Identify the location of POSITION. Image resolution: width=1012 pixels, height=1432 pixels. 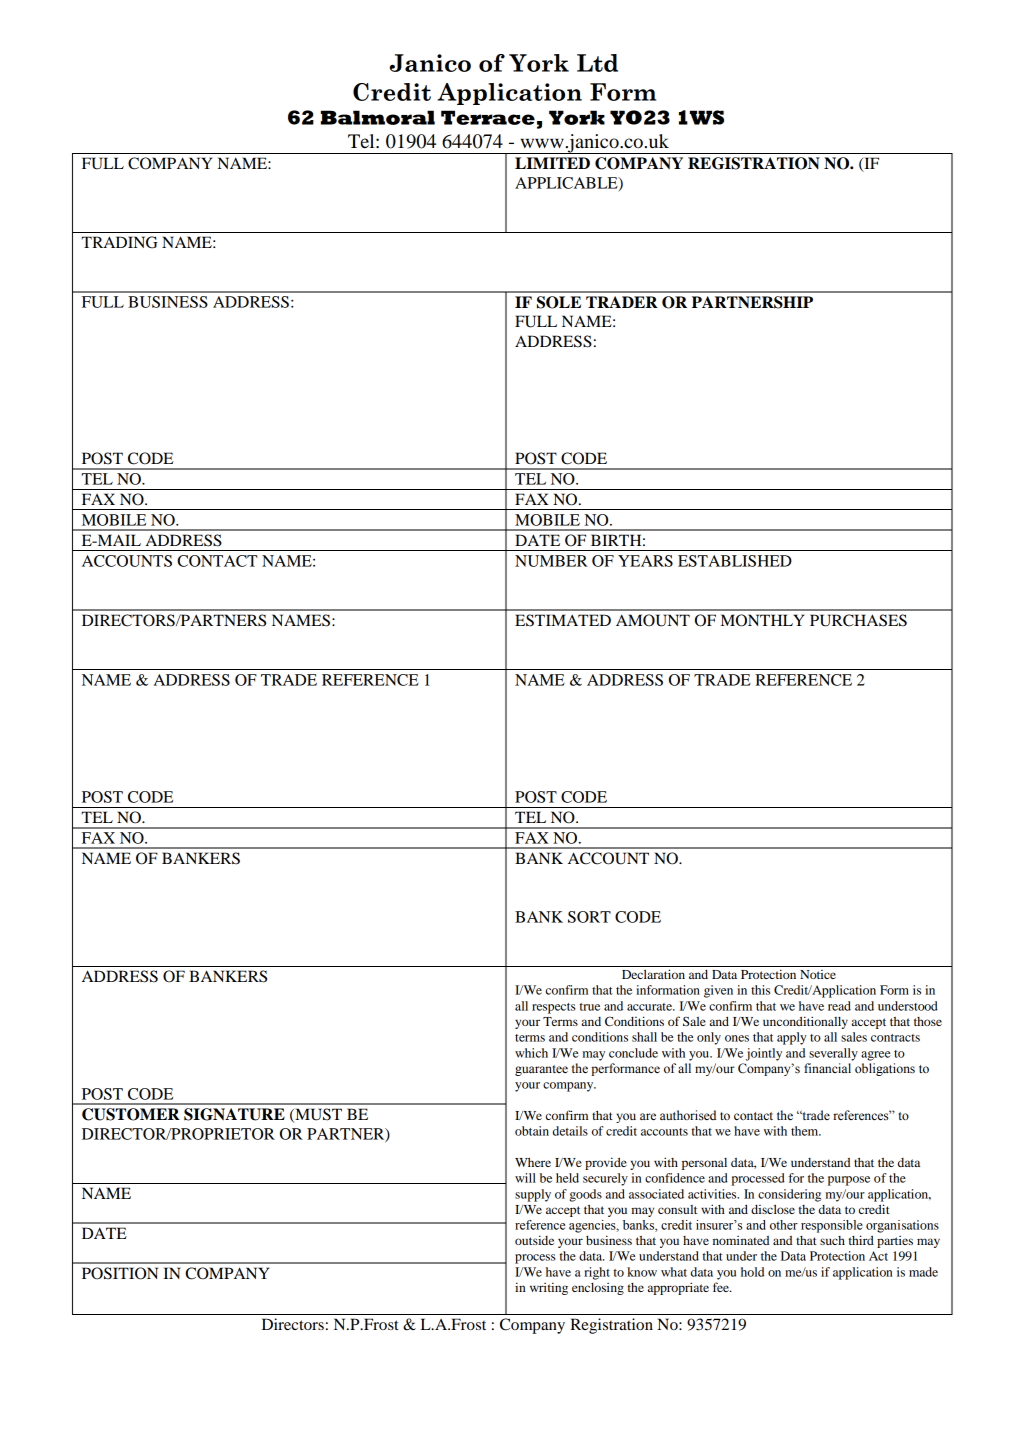
(120, 1273).
